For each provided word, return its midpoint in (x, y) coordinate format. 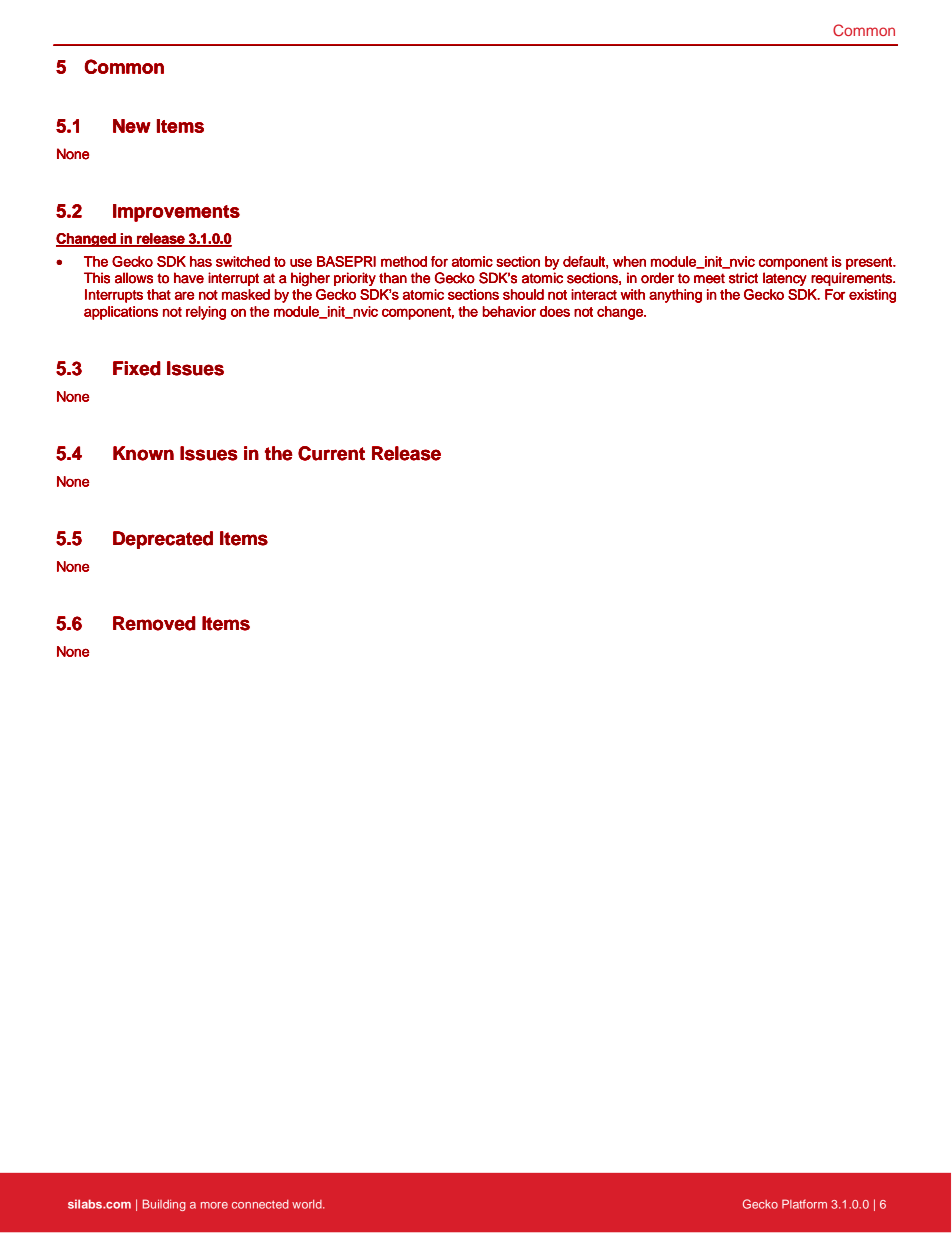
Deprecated (163, 540)
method (404, 261)
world (308, 1204)
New (132, 126)
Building (164, 1205)
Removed (154, 623)
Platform (804, 1204)
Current (331, 453)
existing (872, 296)
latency (785, 279)
